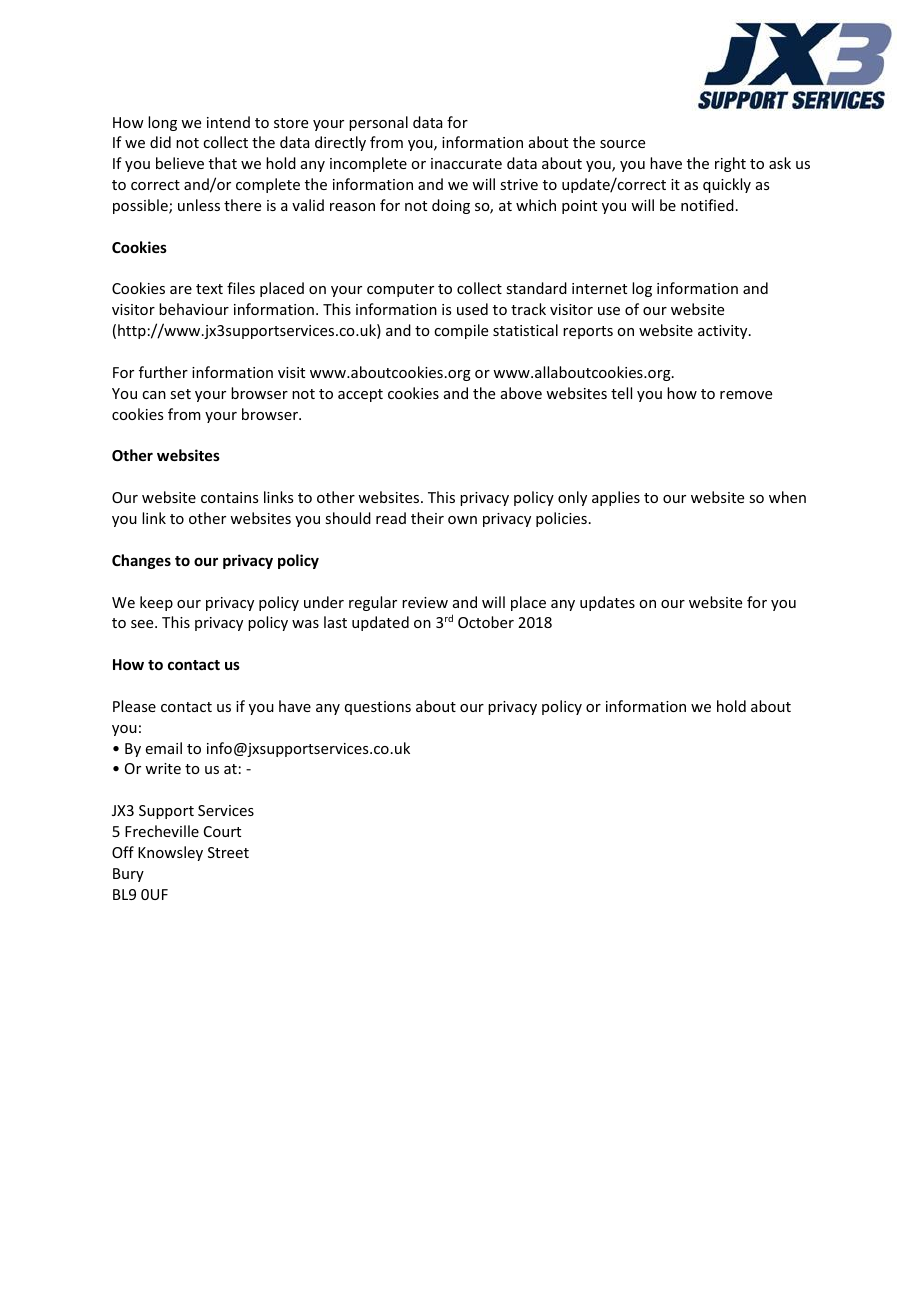 The image size is (924, 1308). Describe the element at coordinates (746, 395) in the screenshot. I see `remove` at that location.
